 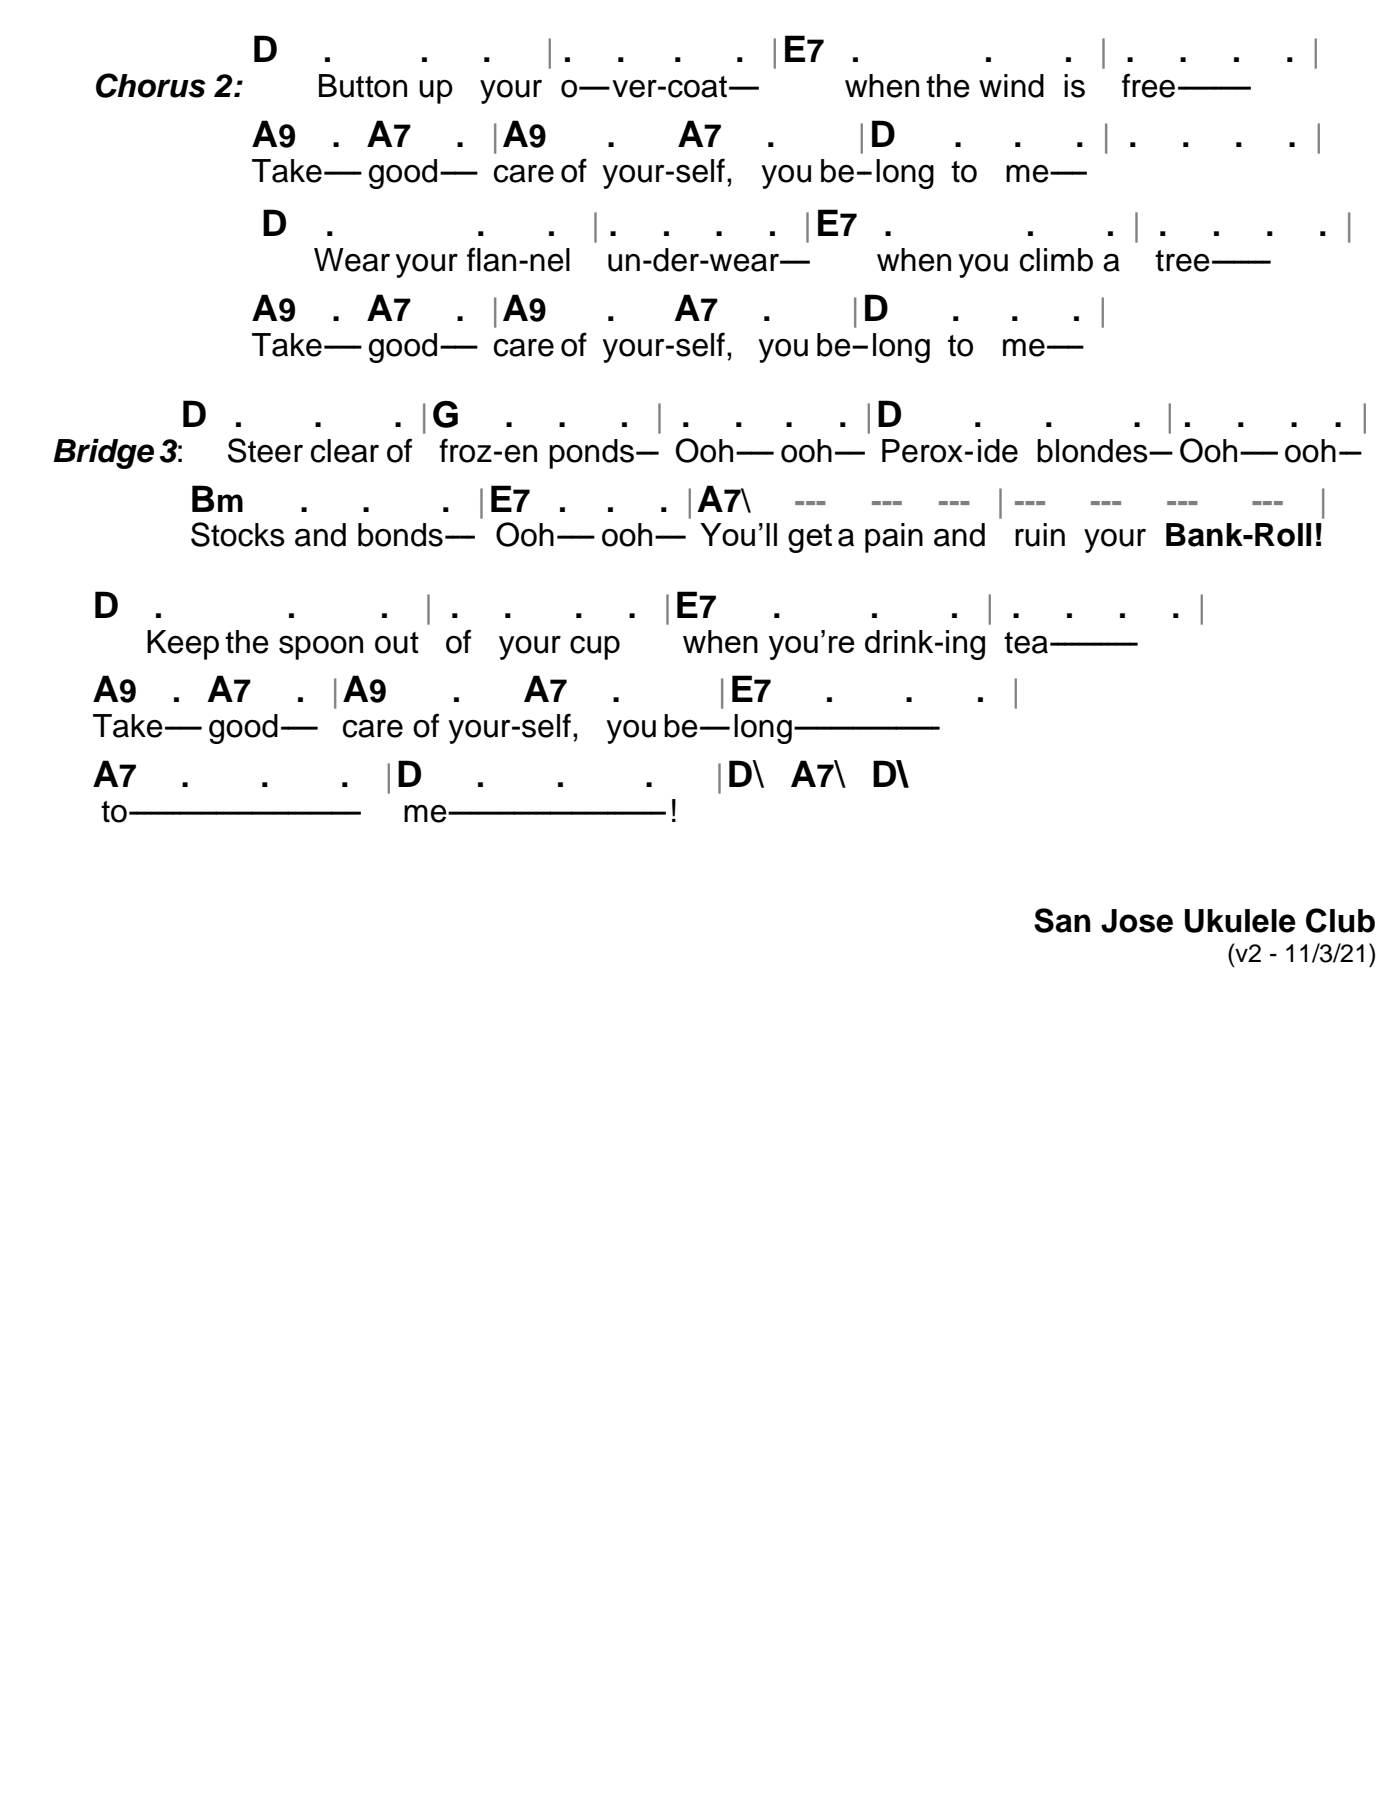 I want to click on spoon, so click(x=321, y=648).
